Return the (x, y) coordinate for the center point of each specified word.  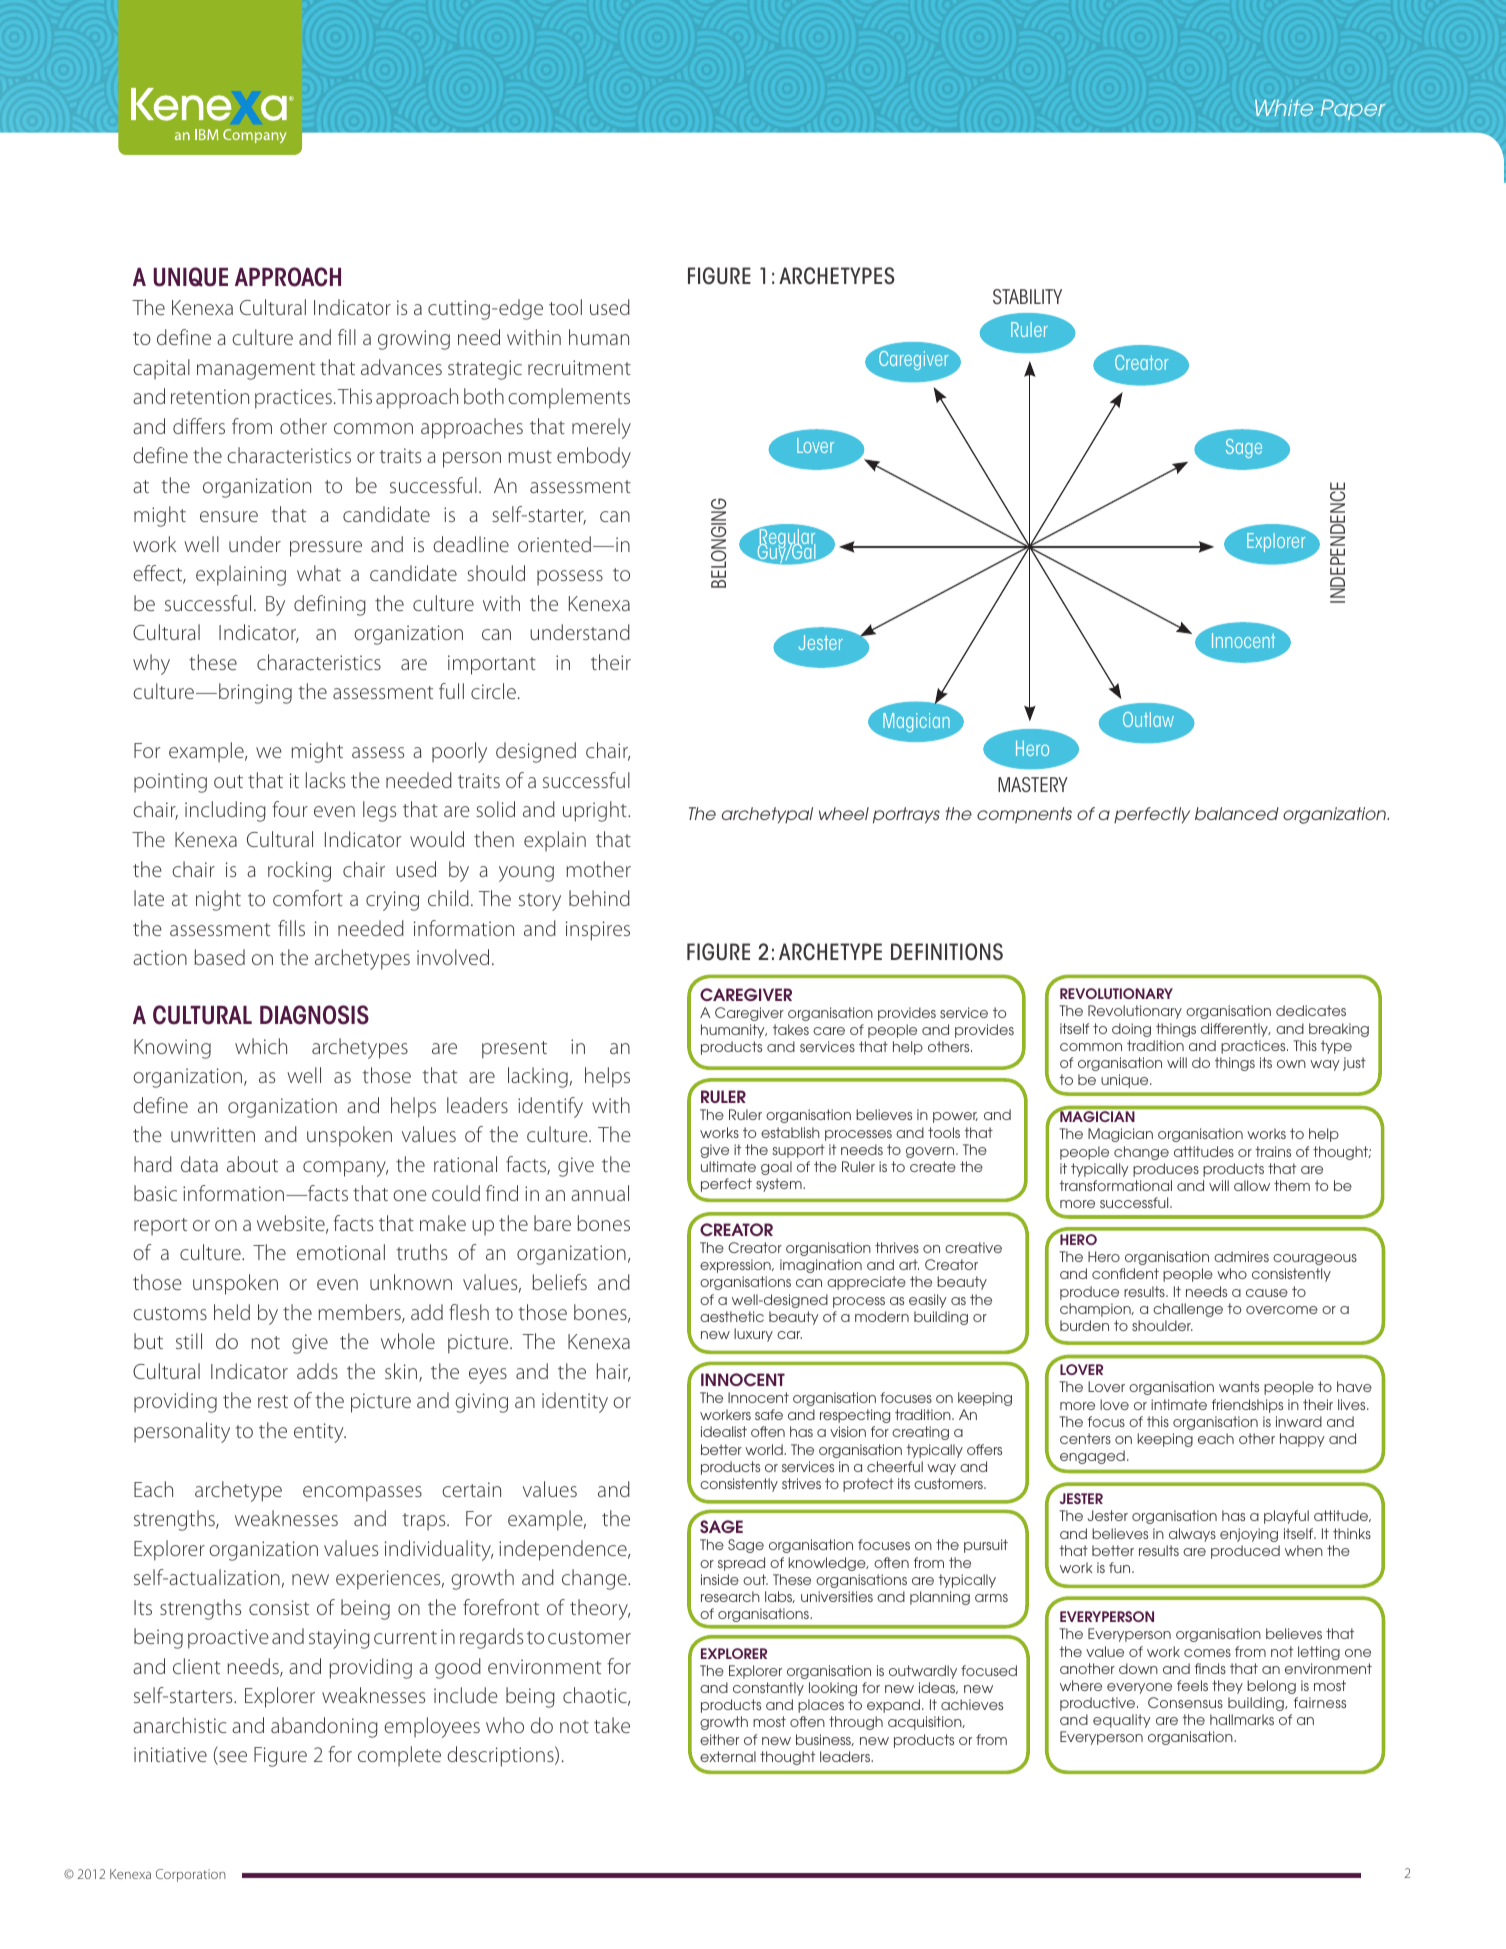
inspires (598, 931)
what (319, 573)
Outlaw (1148, 719)
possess (570, 577)
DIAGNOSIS (314, 1015)
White (1284, 108)
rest (273, 1401)
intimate (1179, 1404)
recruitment (579, 367)
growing (414, 340)
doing (1131, 1030)
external (728, 1756)
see (232, 1758)
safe (769, 1414)
